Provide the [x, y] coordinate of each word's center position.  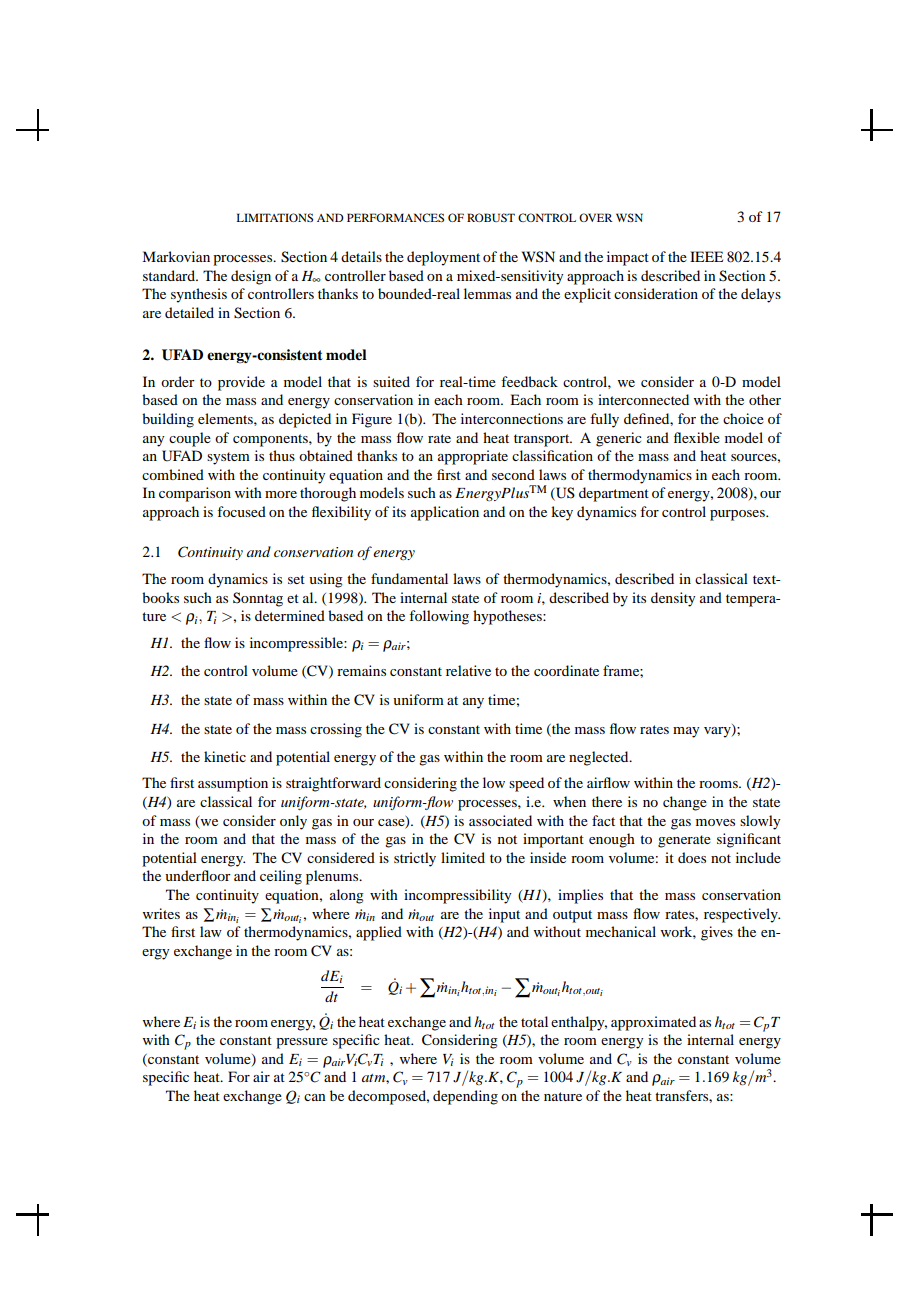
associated [500, 820]
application [445, 513]
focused [241, 511]
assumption [233, 784]
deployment [443, 258]
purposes [738, 515]
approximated [653, 1023]
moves [715, 822]
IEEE [706, 256]
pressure [302, 1043]
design [251, 277]
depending [465, 1097]
